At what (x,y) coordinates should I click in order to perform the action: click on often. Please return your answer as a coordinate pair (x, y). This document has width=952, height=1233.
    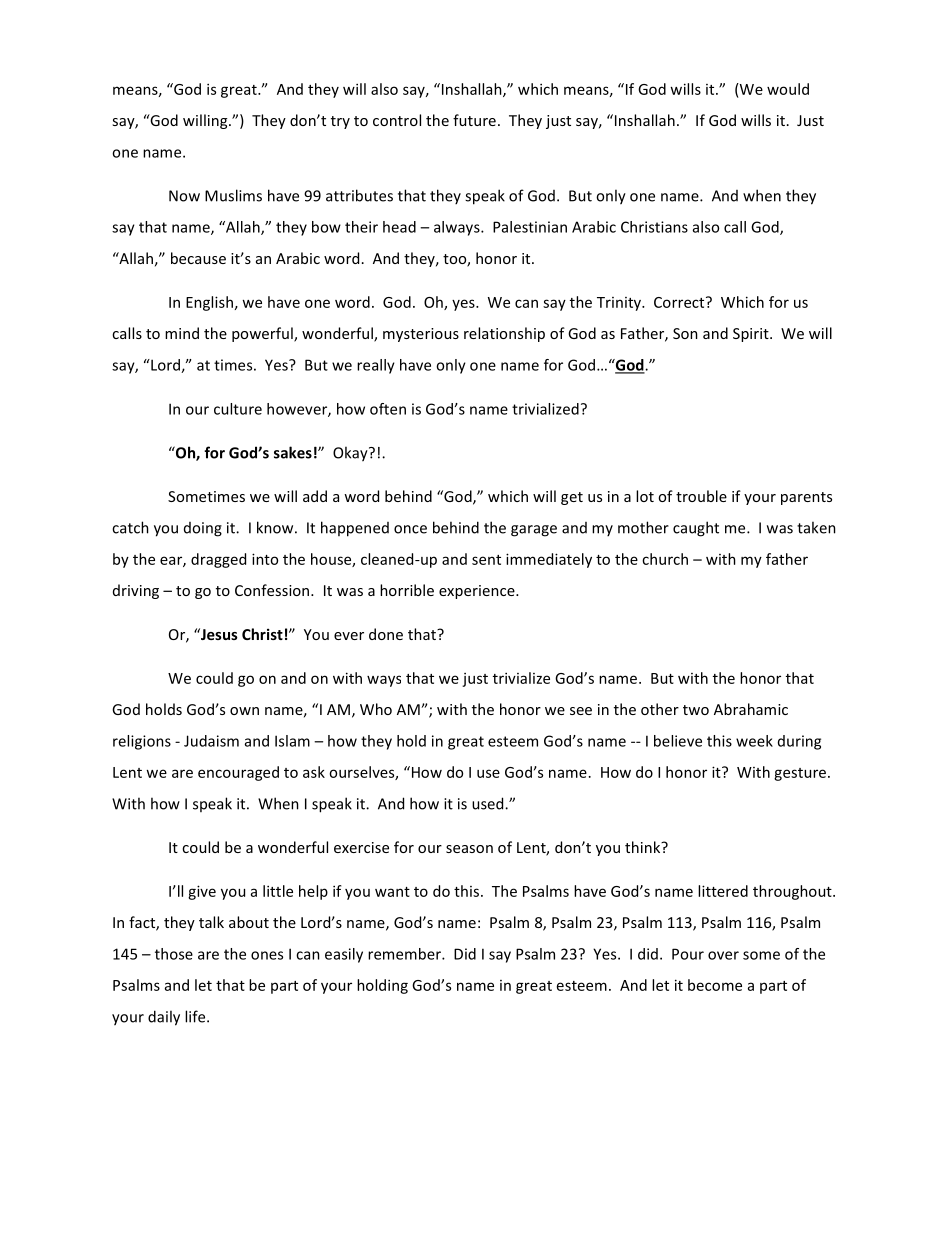
    Looking at the image, I should click on (388, 409).
